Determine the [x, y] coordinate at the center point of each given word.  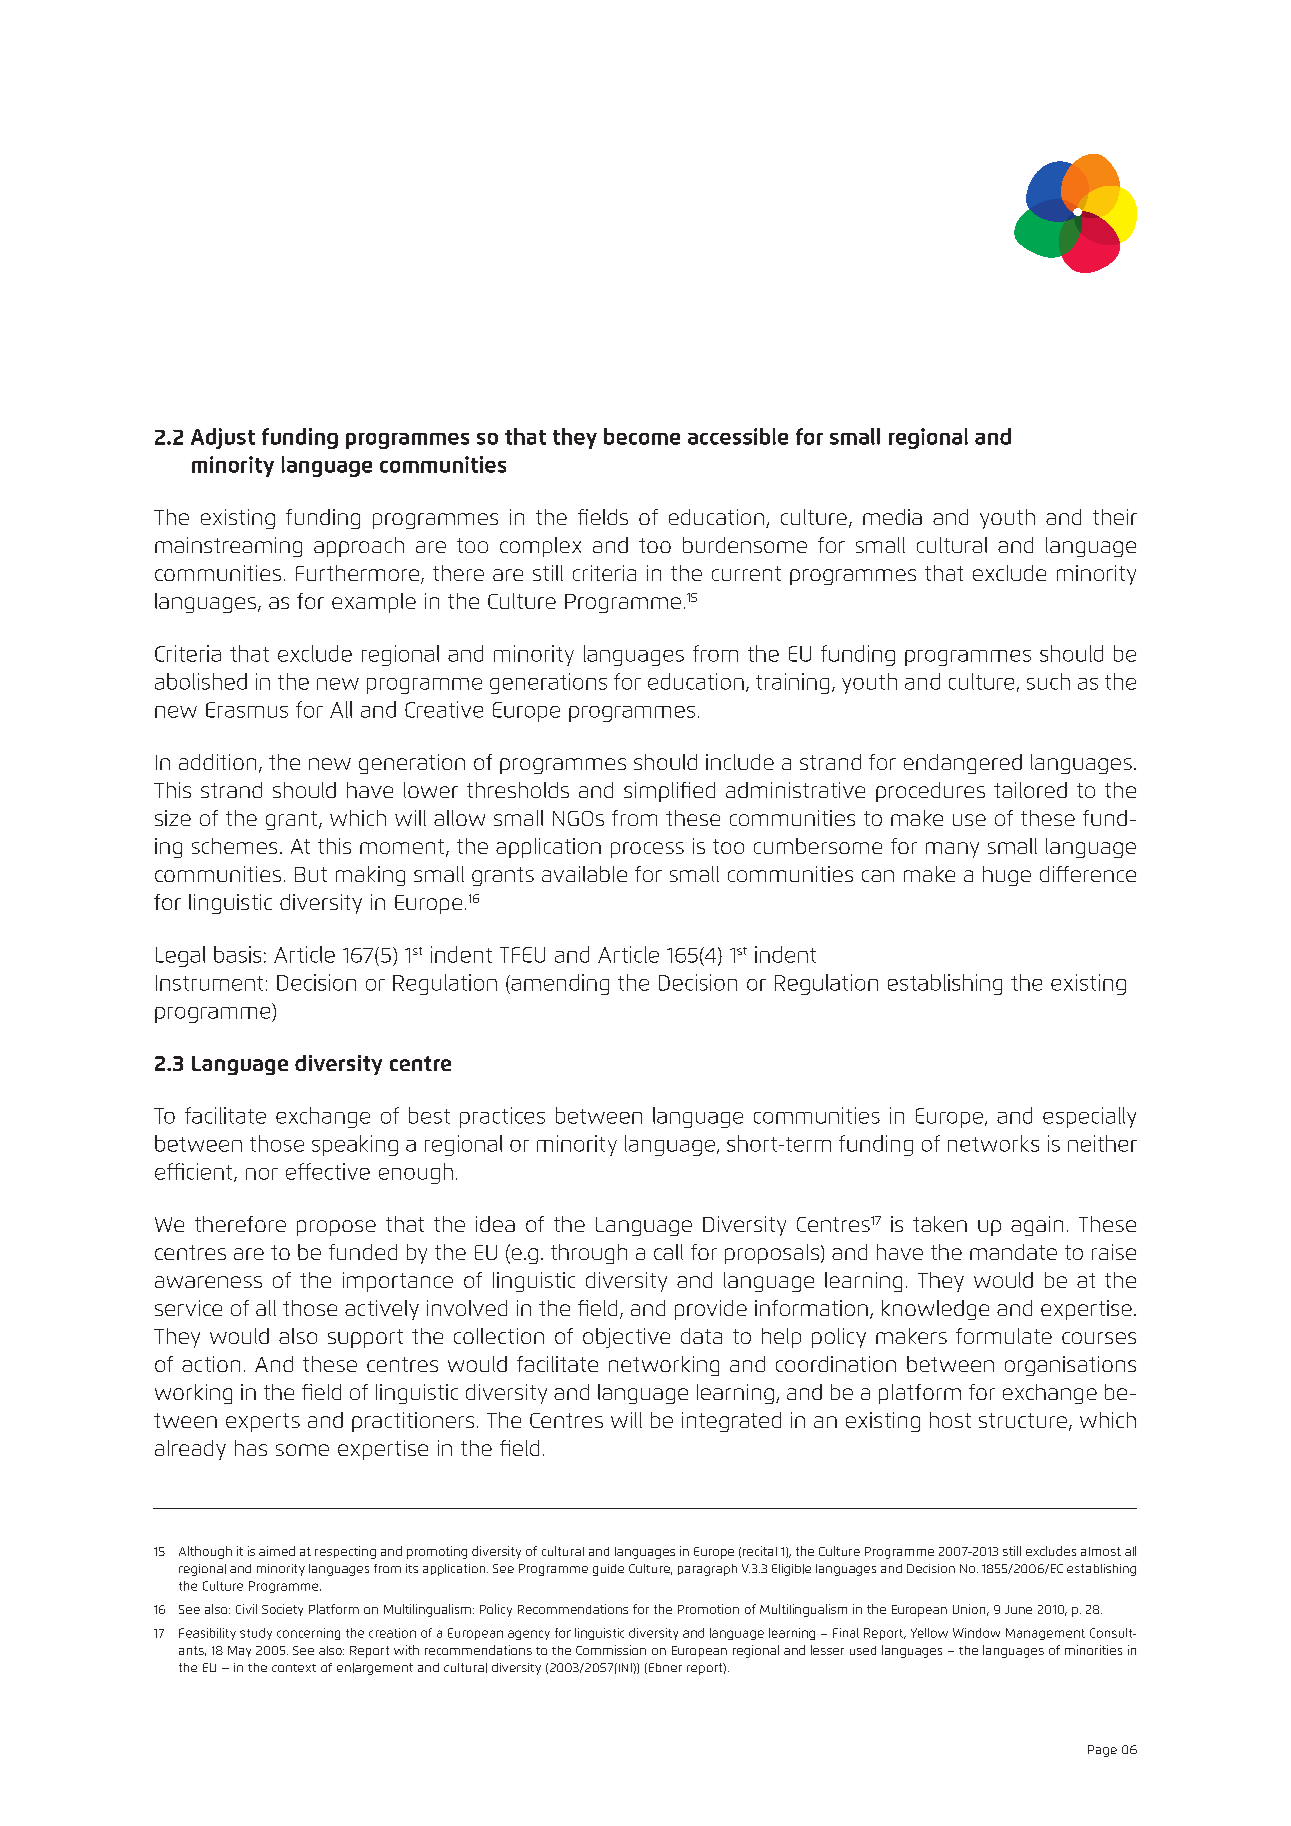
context [294, 1668]
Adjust [223, 438]
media [892, 517]
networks [993, 1143]
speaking [355, 1145]
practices [502, 1117]
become [642, 436]
